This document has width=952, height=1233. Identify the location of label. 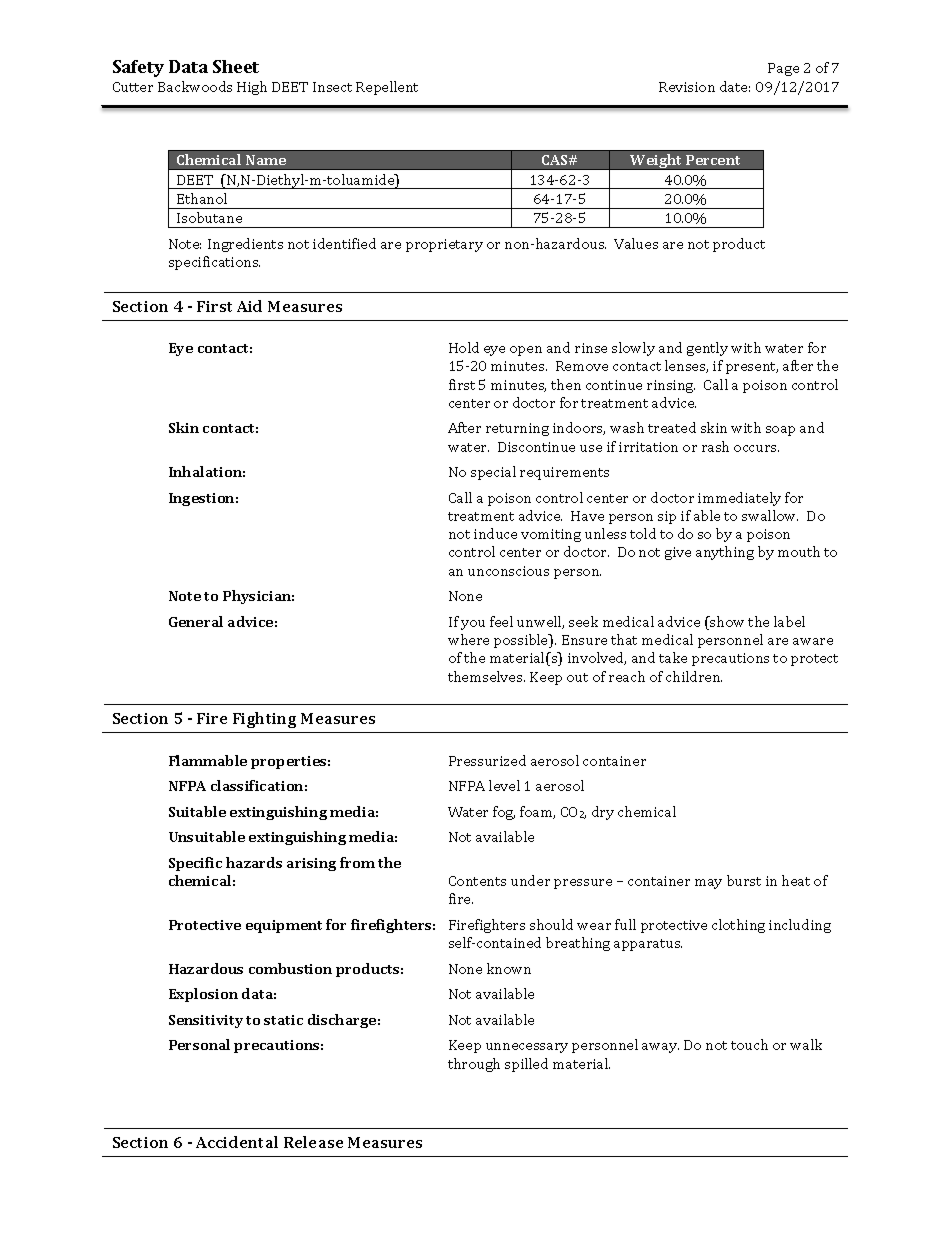
(789, 621).
